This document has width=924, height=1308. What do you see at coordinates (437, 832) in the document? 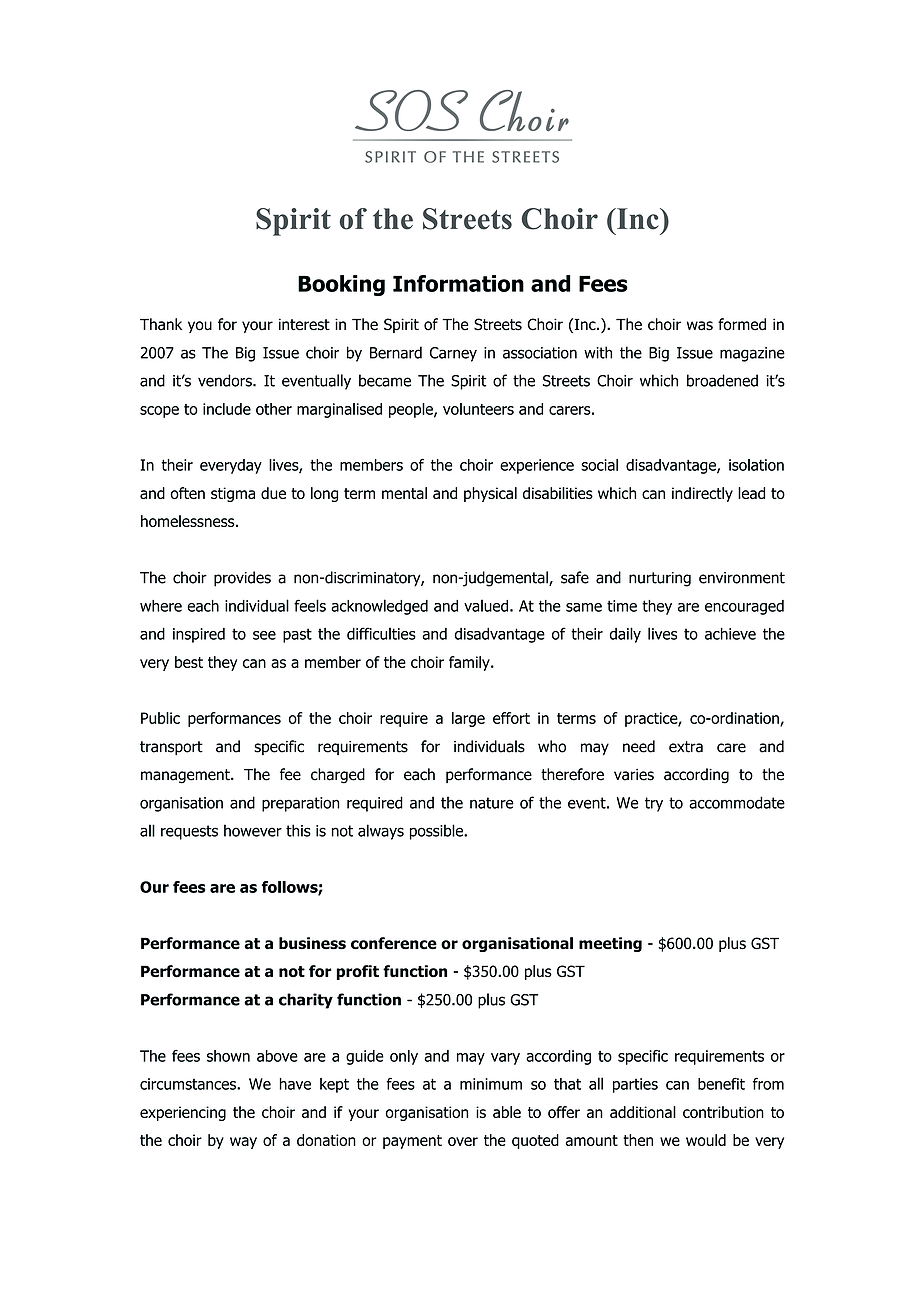
I see `possible` at bounding box center [437, 832].
